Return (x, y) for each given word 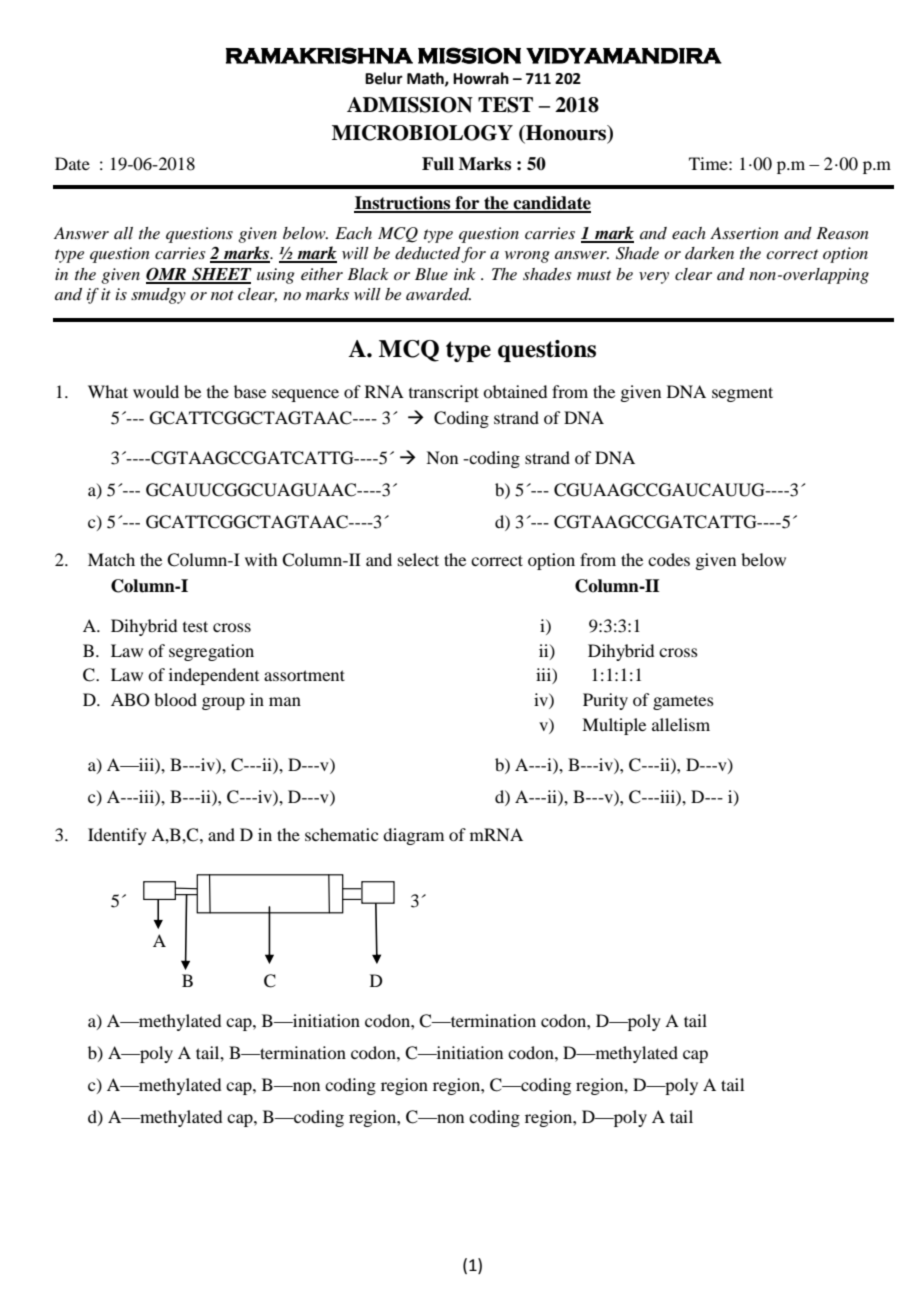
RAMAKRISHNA (319, 55)
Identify (117, 836)
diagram (413, 836)
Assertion (744, 233)
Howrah (481, 78)
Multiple (614, 726)
